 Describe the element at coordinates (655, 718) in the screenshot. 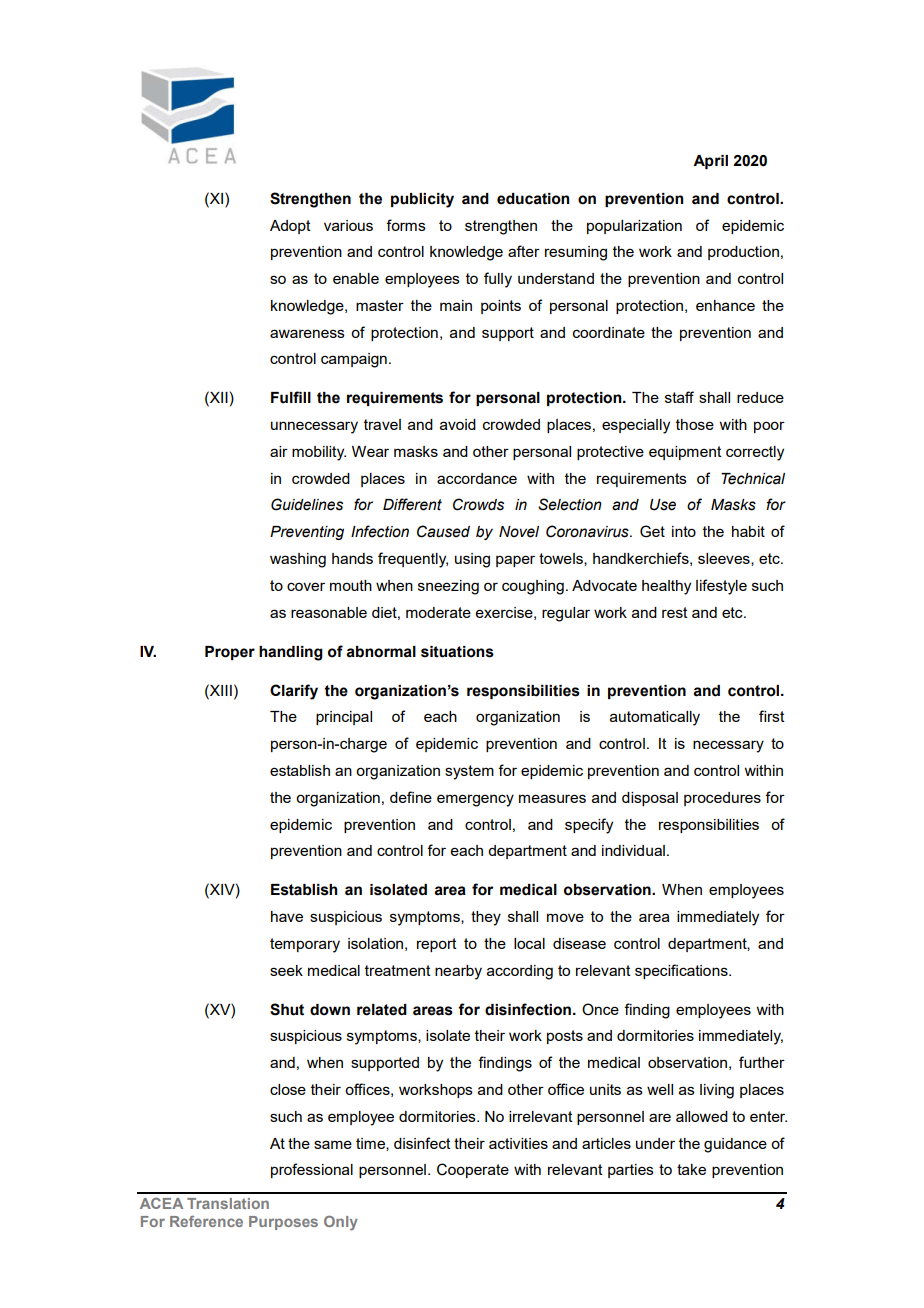

I see `automatically` at that location.
